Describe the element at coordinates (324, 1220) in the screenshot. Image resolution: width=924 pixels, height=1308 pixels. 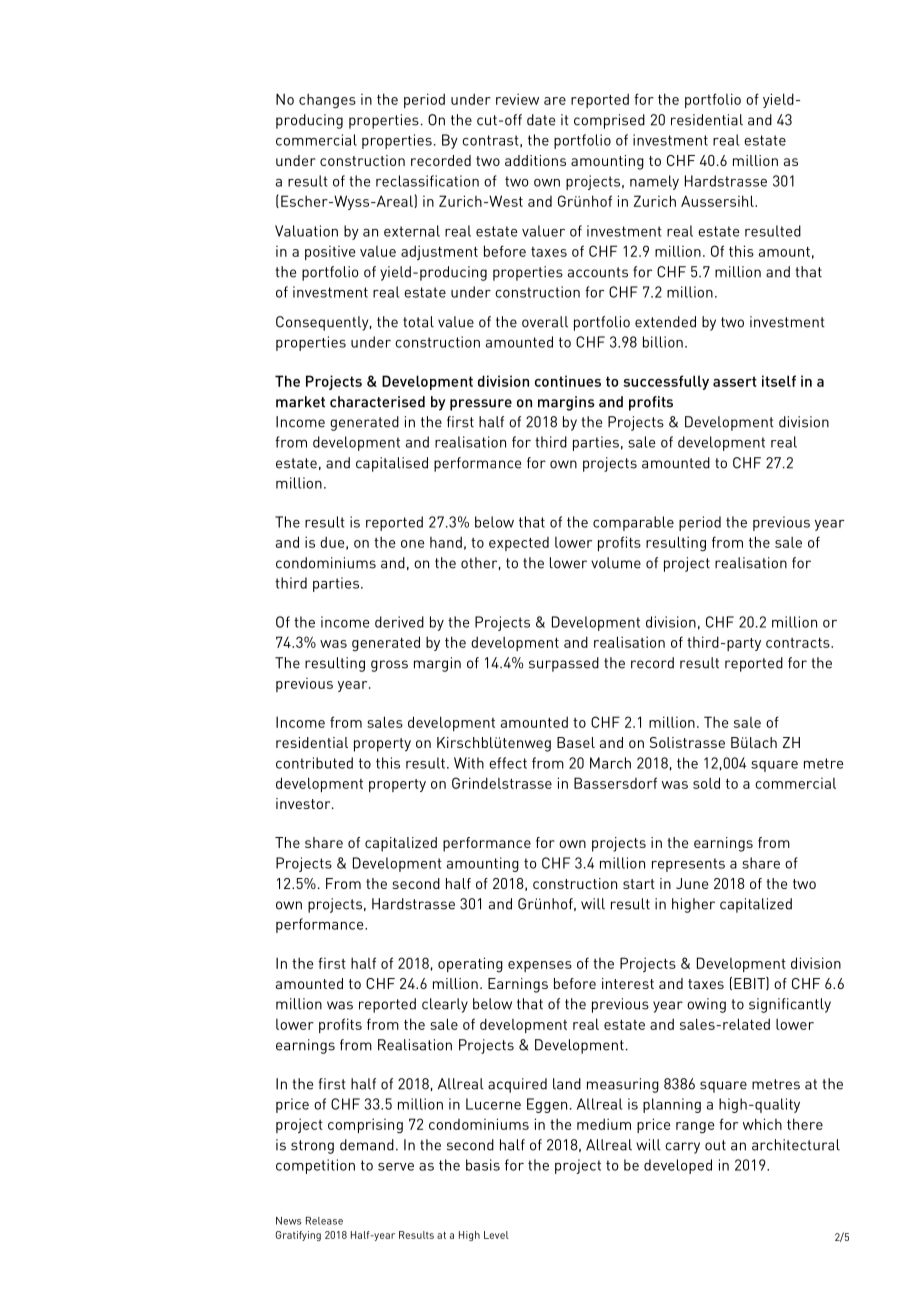
I see `Release` at that location.
